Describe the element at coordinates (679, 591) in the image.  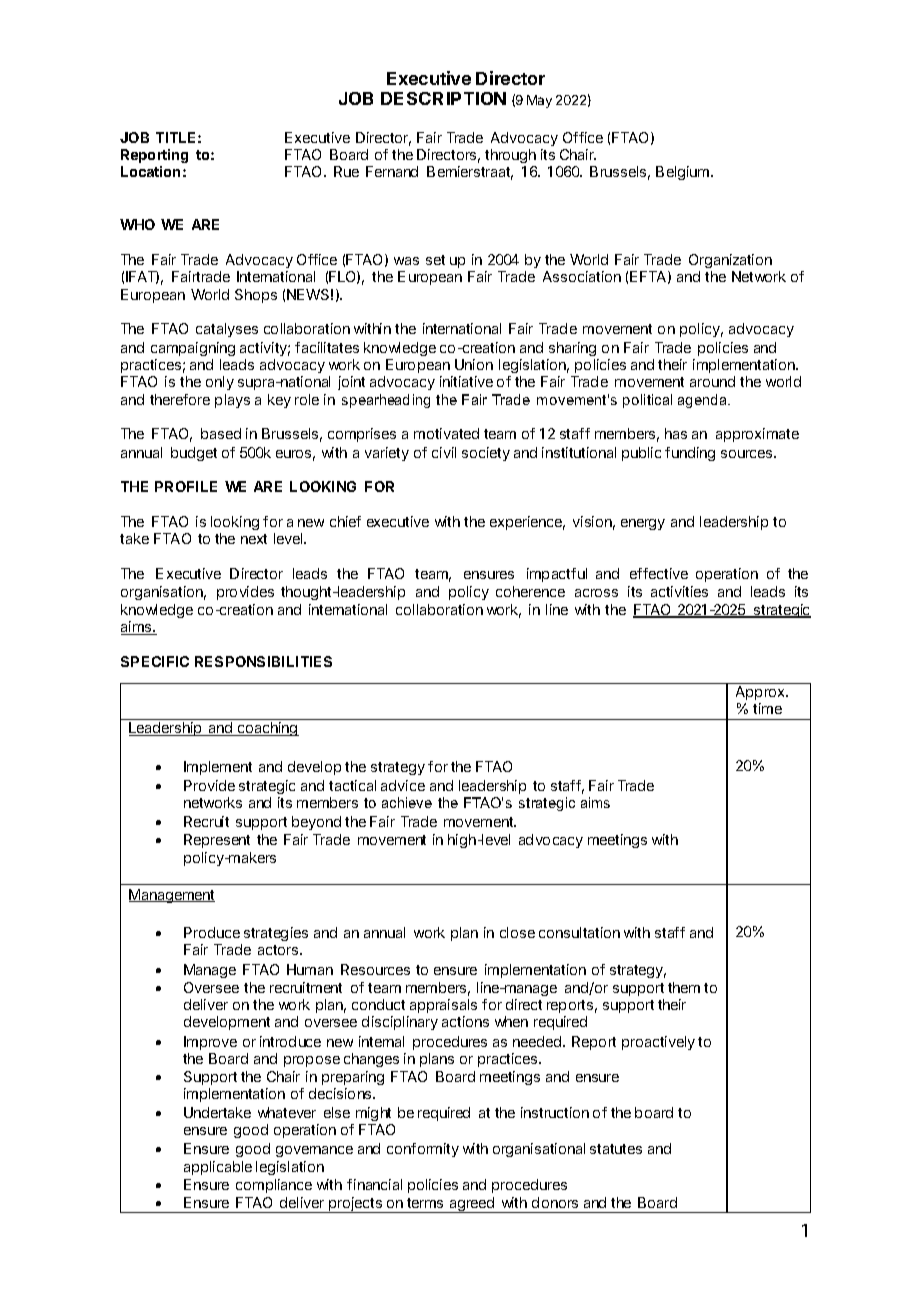
I see `activities` at that location.
